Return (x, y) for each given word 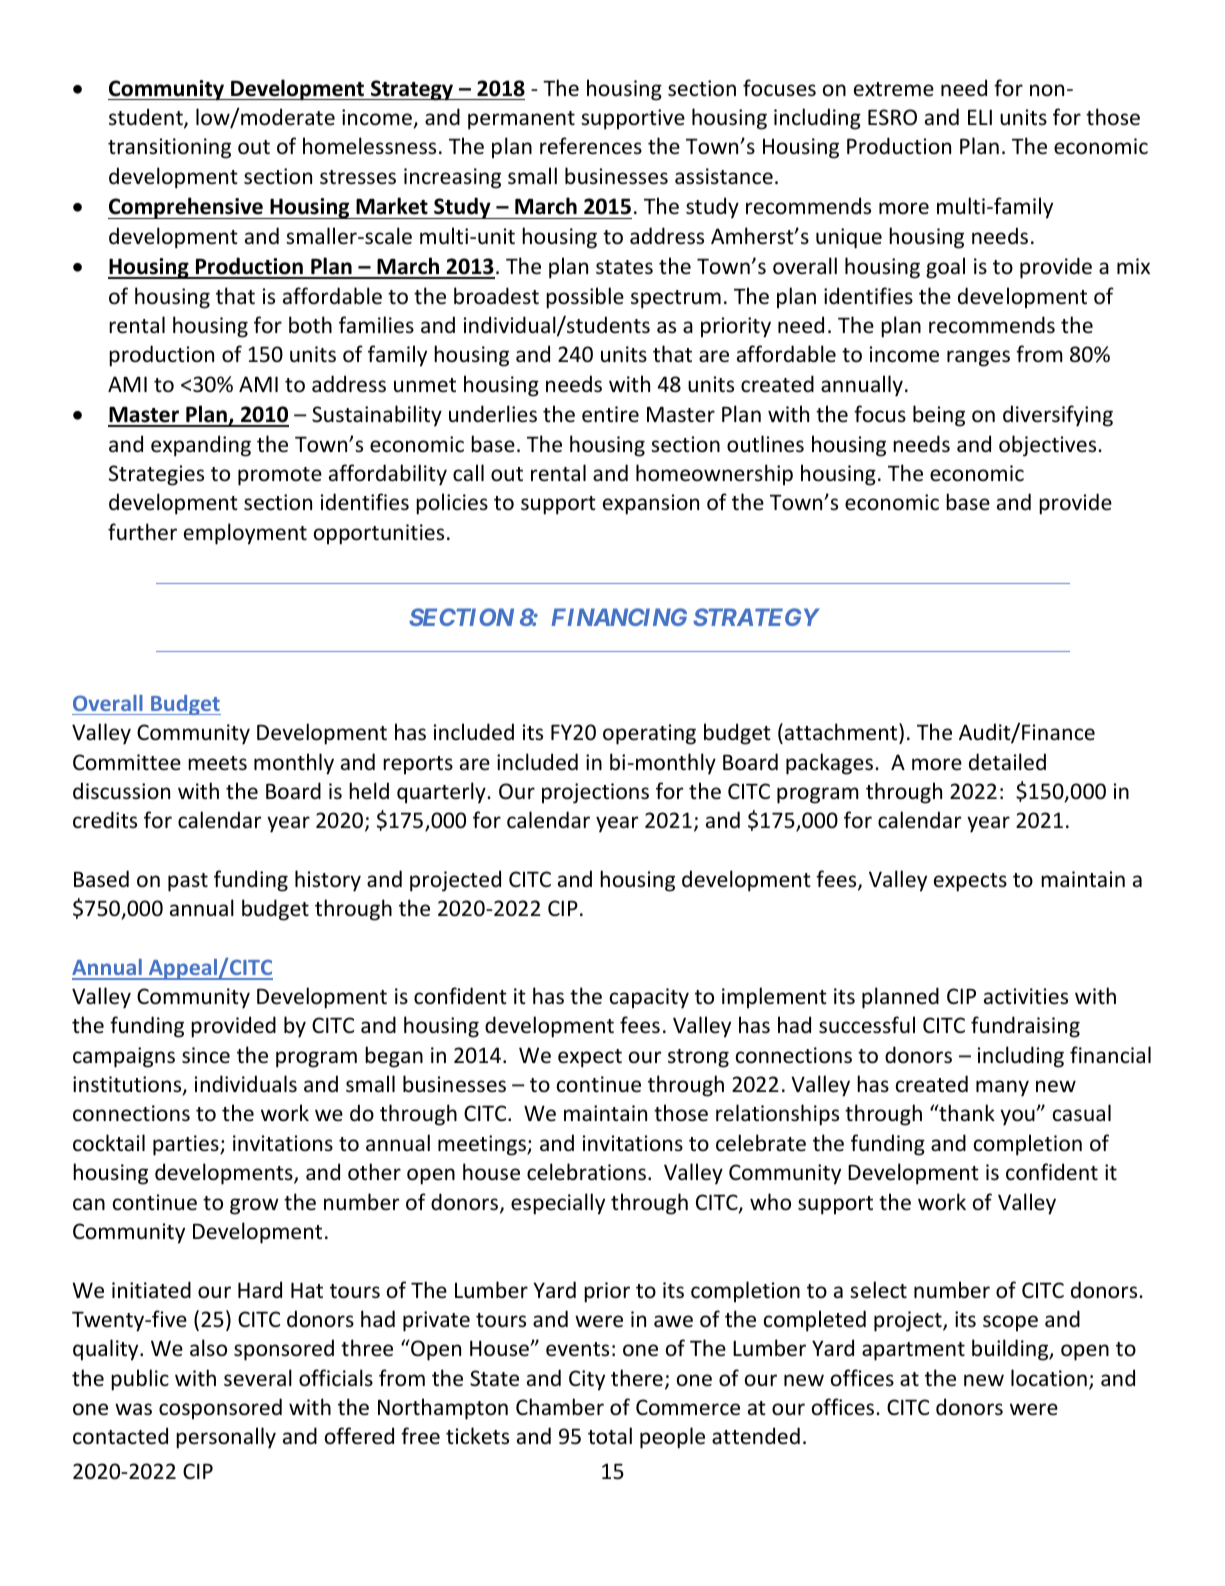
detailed (1007, 762)
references (591, 146)
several (258, 1378)
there (637, 1377)
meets (217, 763)
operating (649, 734)
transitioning (169, 148)
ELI (980, 117)
